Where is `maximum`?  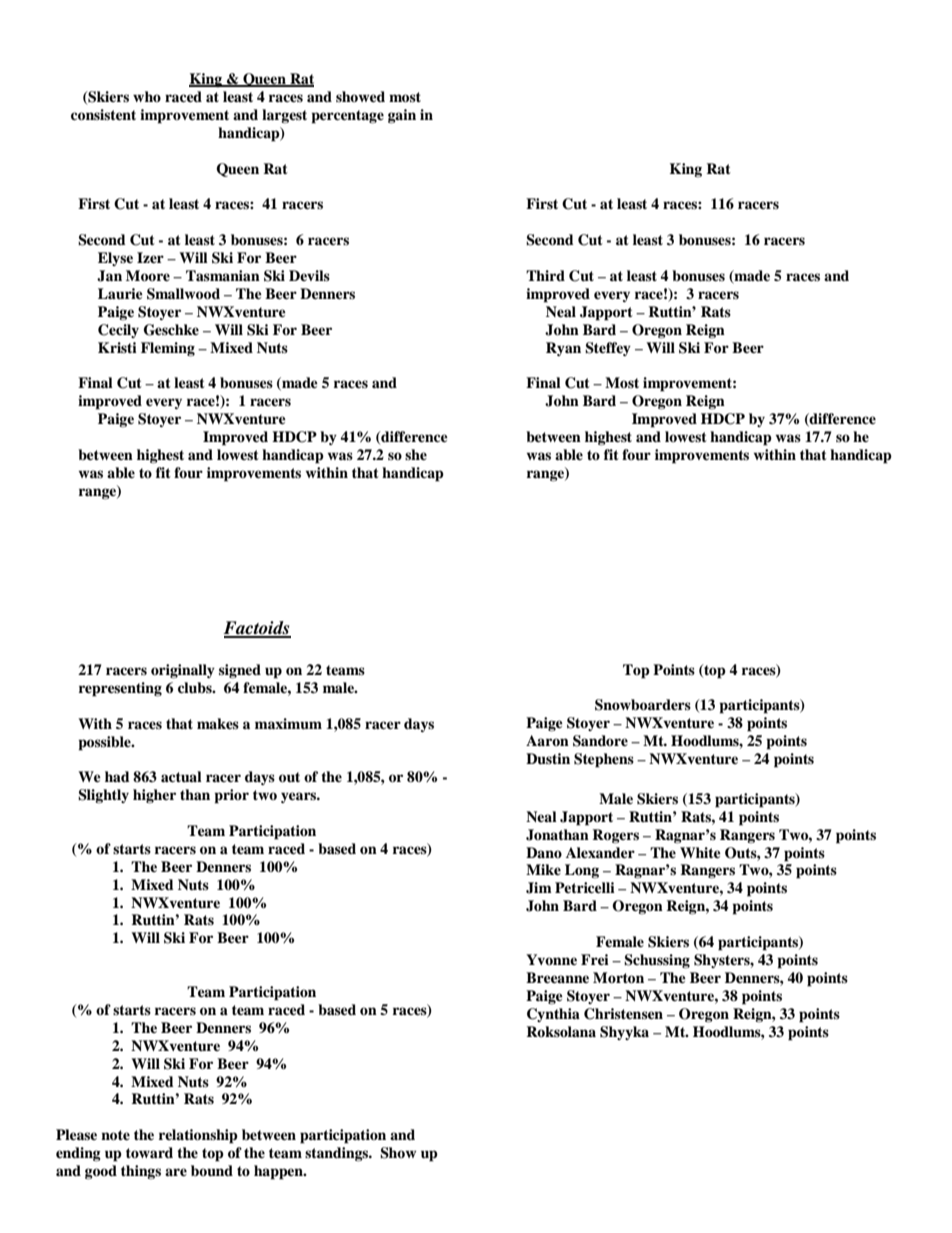
maximum is located at coordinates (288, 724).
